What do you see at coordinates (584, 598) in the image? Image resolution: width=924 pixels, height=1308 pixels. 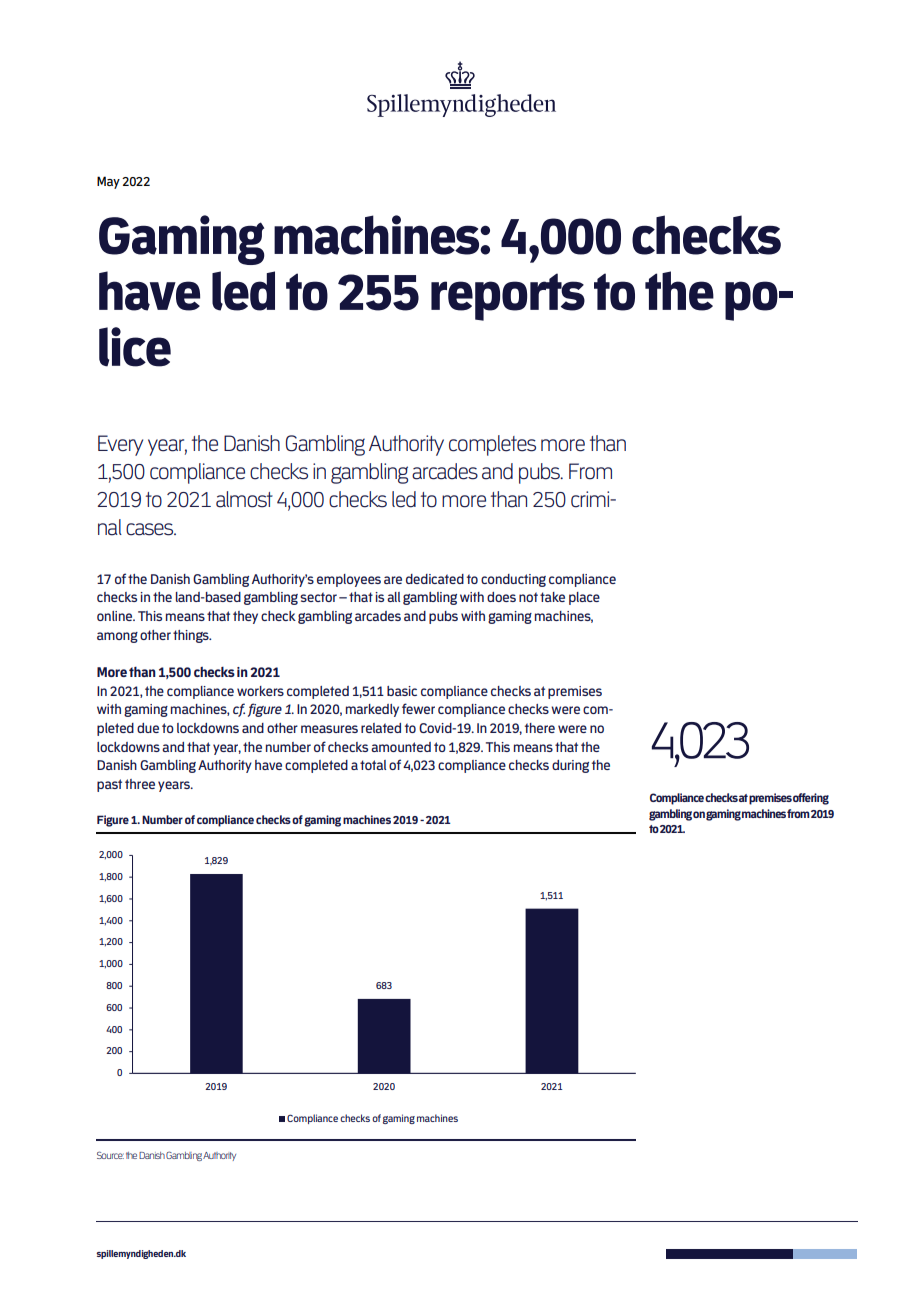 I see `place` at bounding box center [584, 598].
